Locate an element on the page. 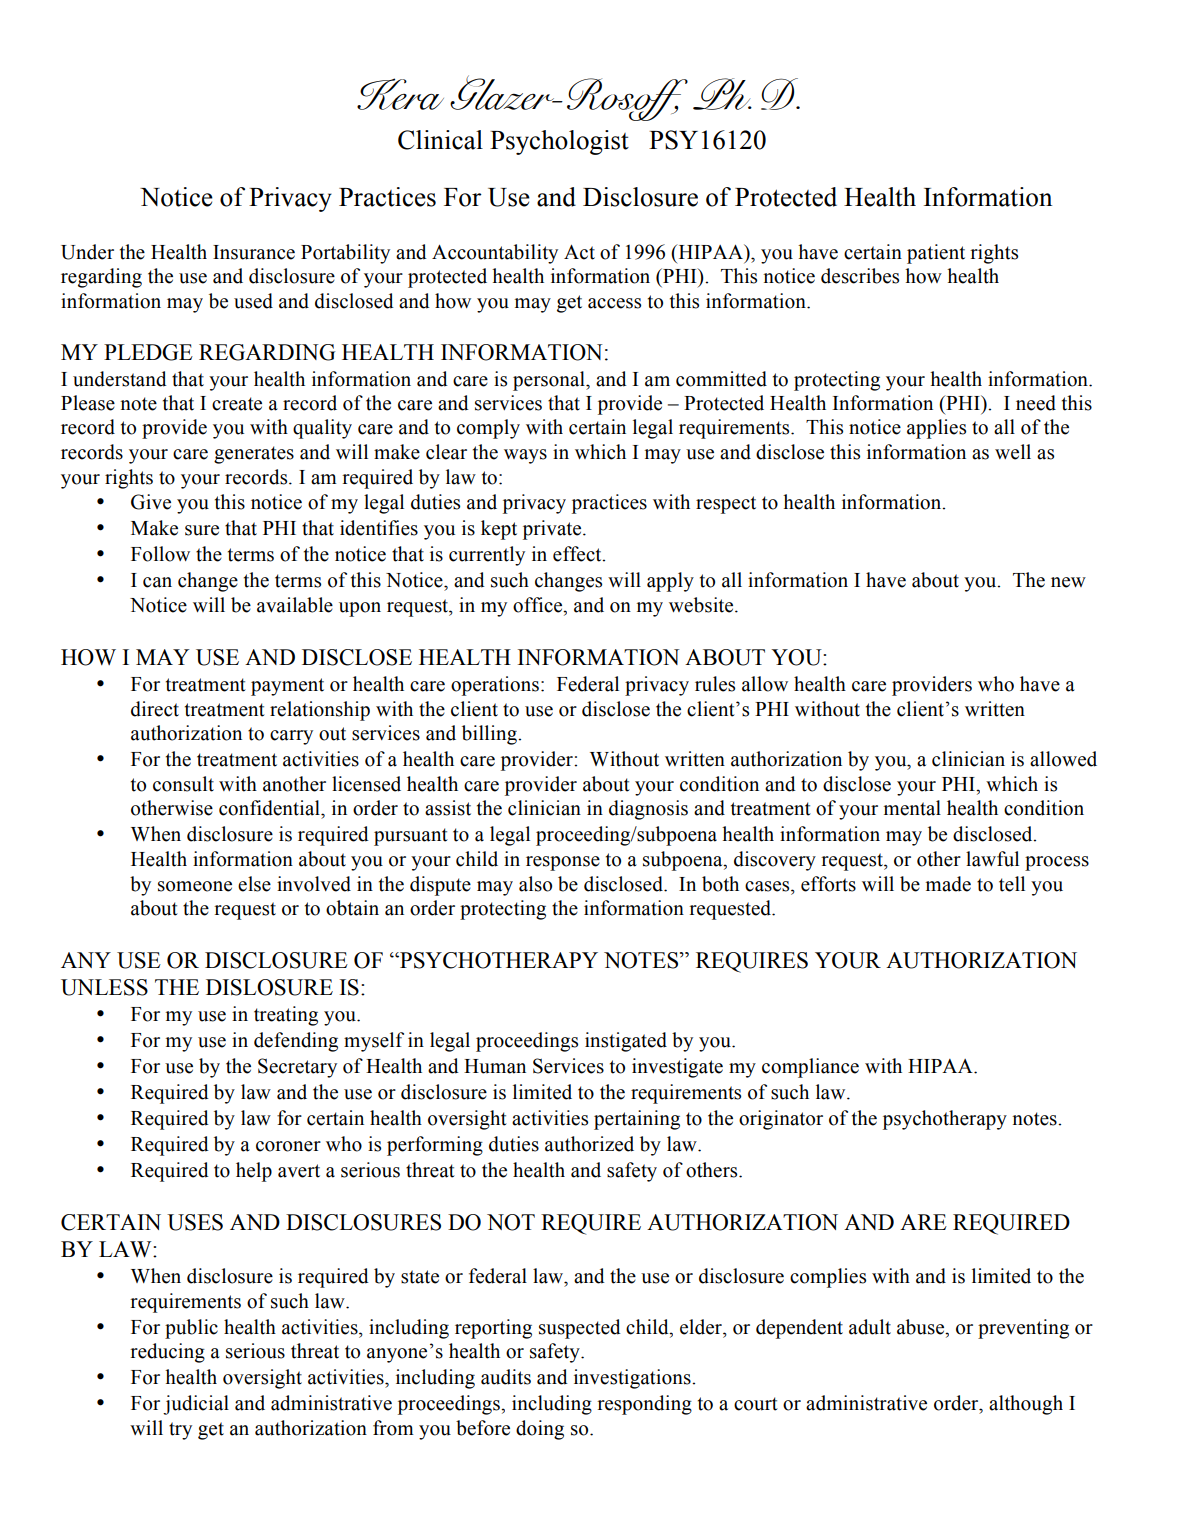 This document has width=1185, height=1533. billing is located at coordinates (490, 735).
